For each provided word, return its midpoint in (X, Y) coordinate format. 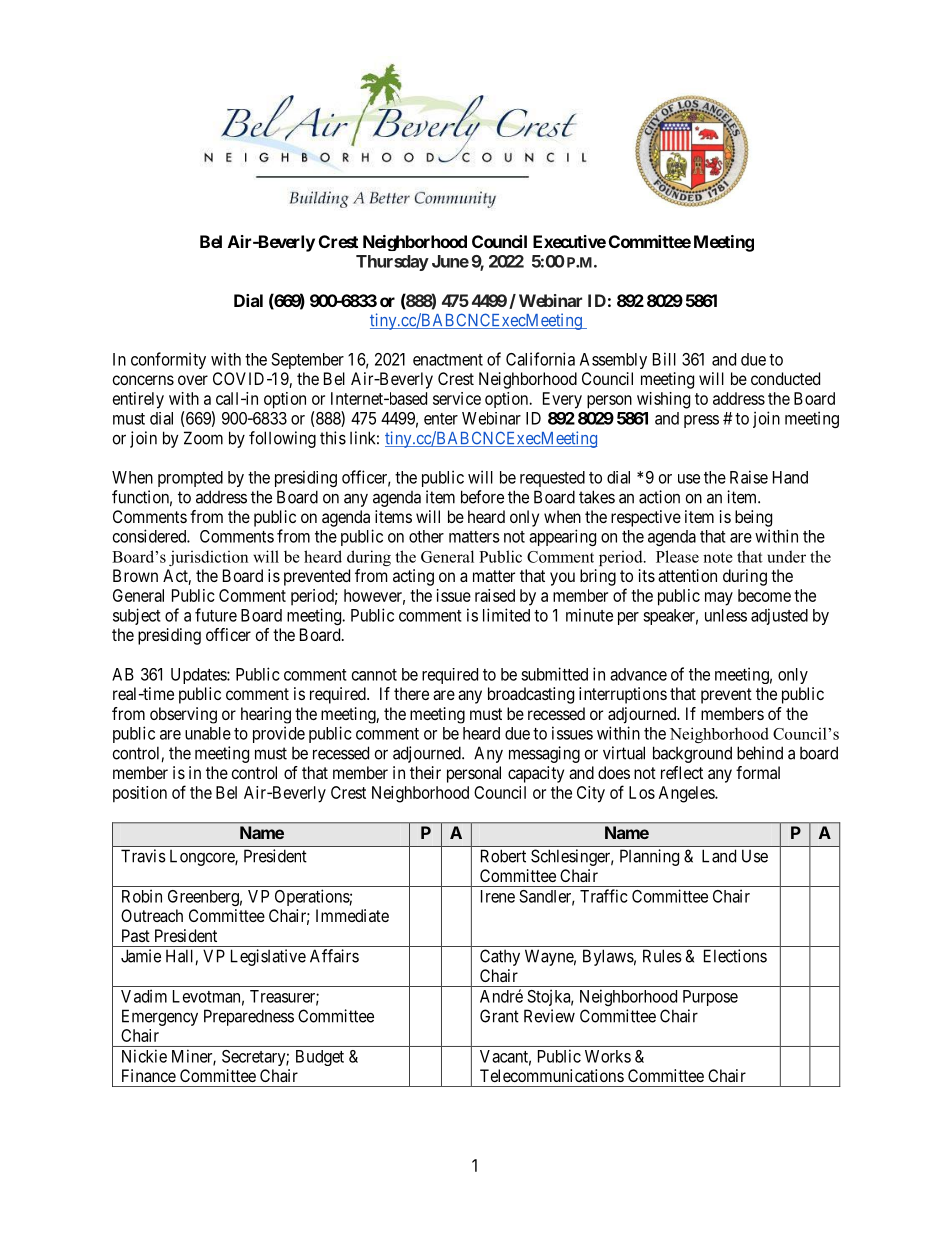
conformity (168, 360)
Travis (143, 856)
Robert (503, 856)
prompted (190, 479)
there (411, 693)
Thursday (392, 263)
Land (719, 856)
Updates (199, 676)
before (482, 497)
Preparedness (249, 1017)
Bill (664, 359)
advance (638, 674)
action (659, 497)
